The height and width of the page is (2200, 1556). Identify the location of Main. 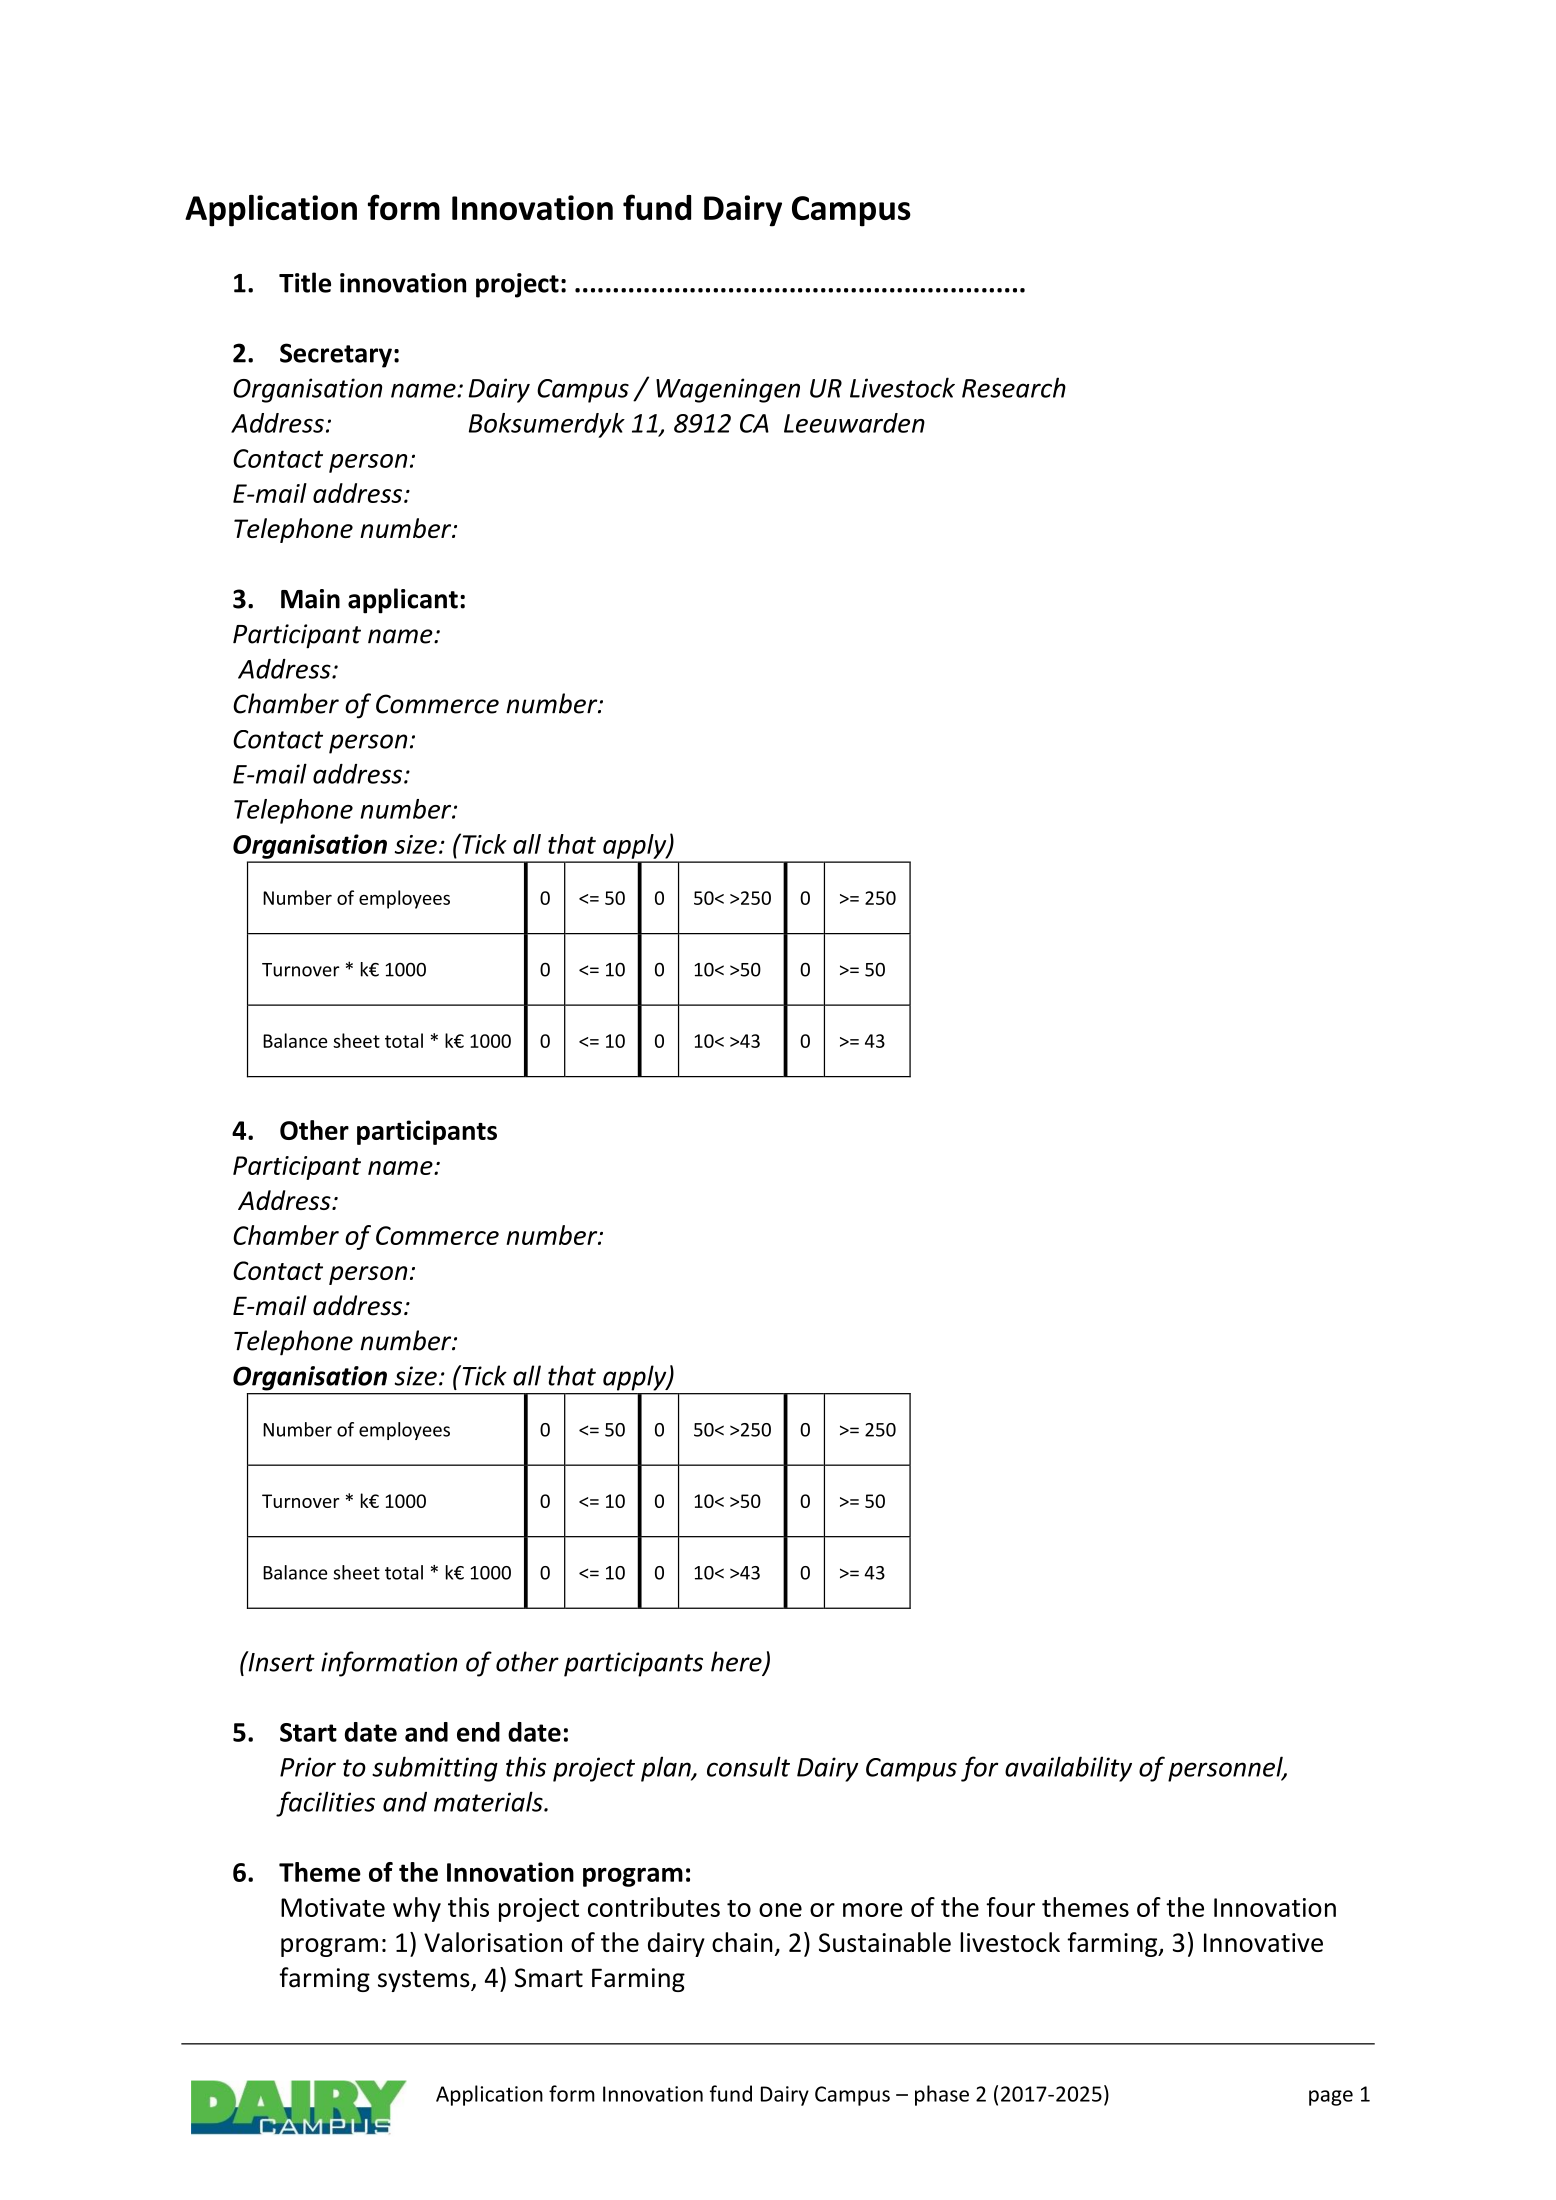
(310, 599).
